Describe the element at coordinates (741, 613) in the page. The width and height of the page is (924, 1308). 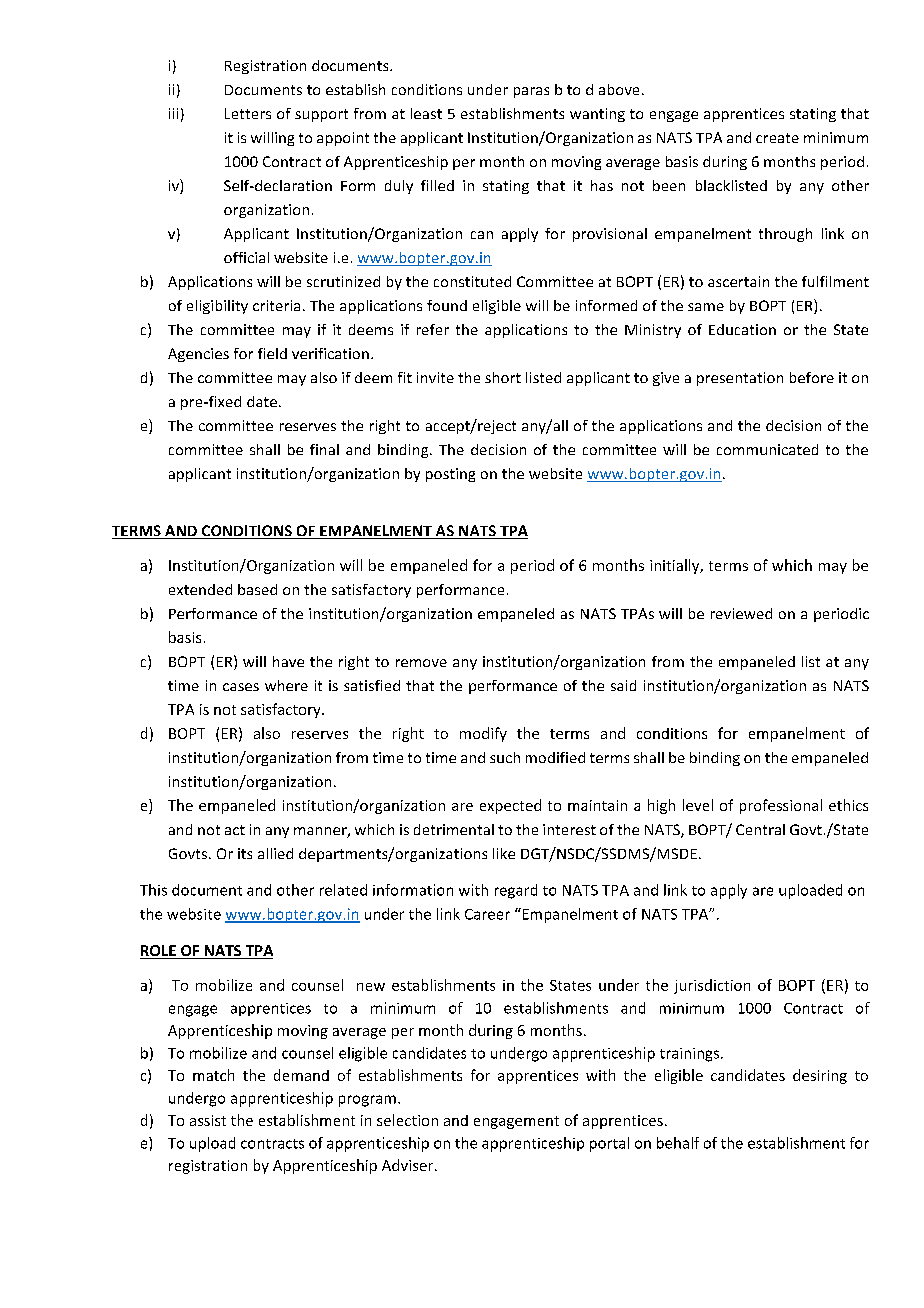
I see `reviewed` at that location.
